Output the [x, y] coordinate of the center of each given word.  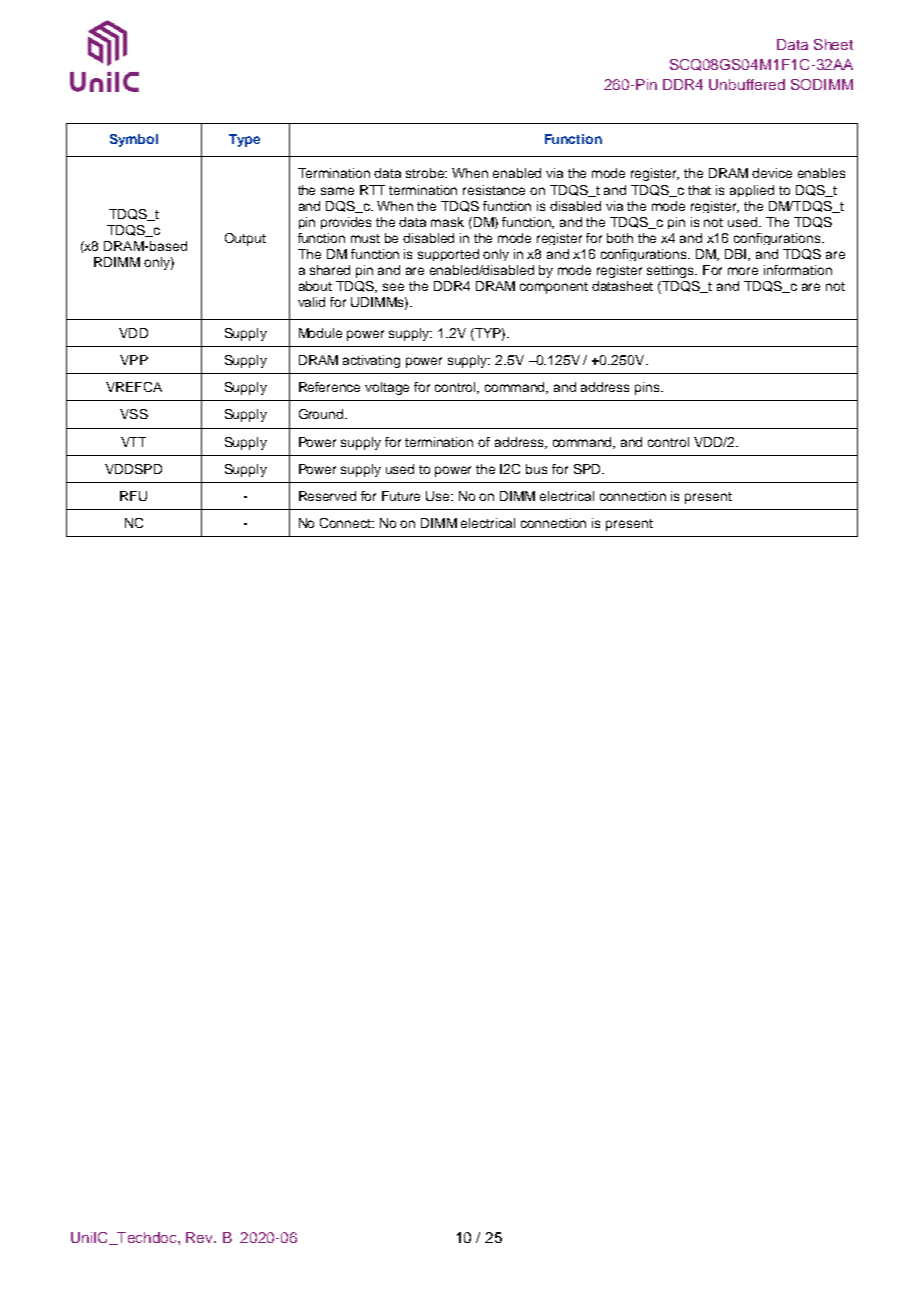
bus [536, 469]
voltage [387, 388]
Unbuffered [747, 84]
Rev [201, 1237]
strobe [426, 173]
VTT [133, 442]
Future [401, 496]
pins [648, 388]
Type [244, 140]
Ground [322, 414]
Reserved [327, 496]
